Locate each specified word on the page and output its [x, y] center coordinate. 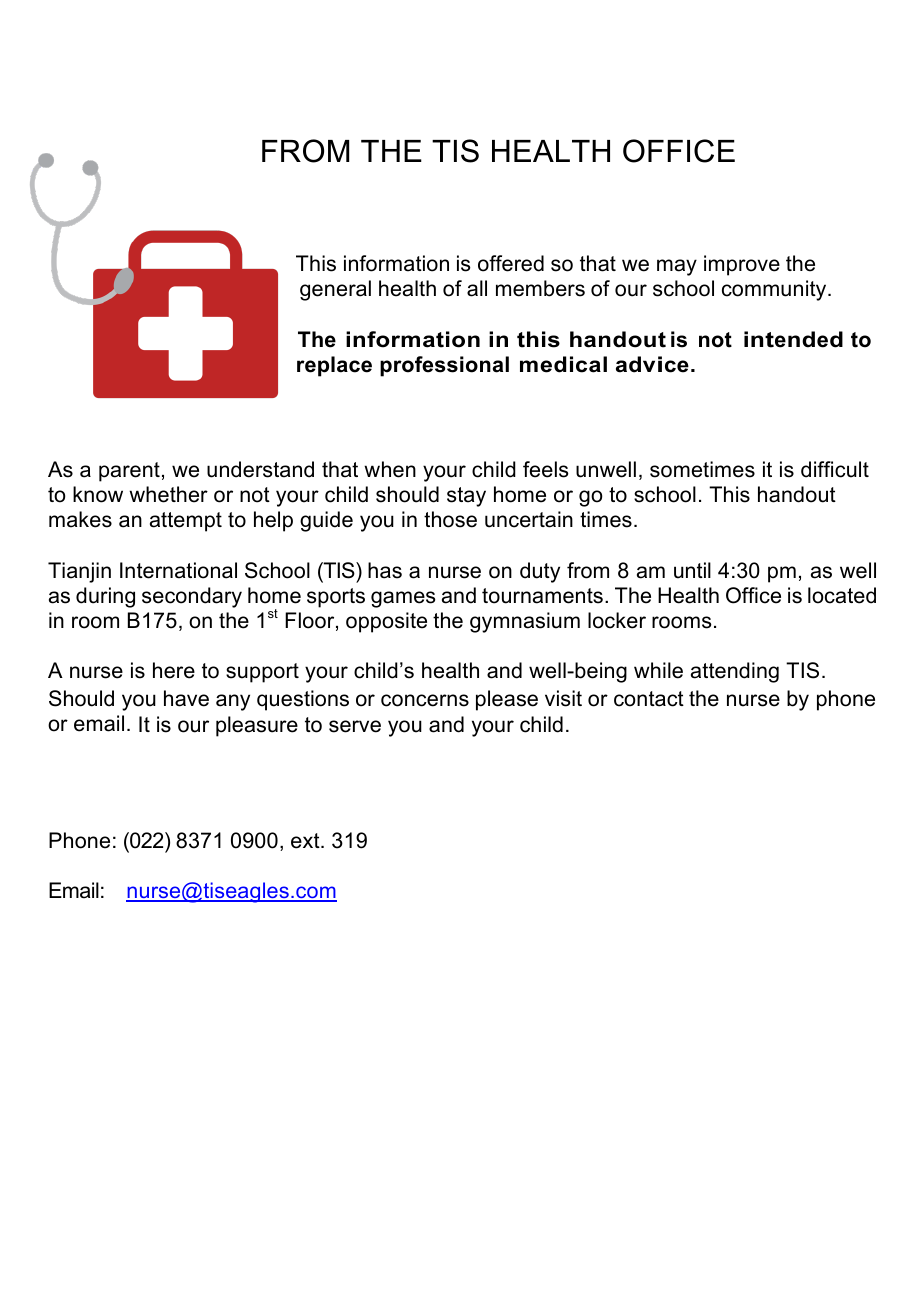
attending [735, 672]
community [775, 290]
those [450, 519]
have [186, 698]
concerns [425, 700]
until [692, 570]
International [178, 570]
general [335, 290]
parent [129, 472]
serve [355, 726]
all [477, 288]
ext [306, 841]
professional [444, 366]
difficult [835, 469]
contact [649, 699]
